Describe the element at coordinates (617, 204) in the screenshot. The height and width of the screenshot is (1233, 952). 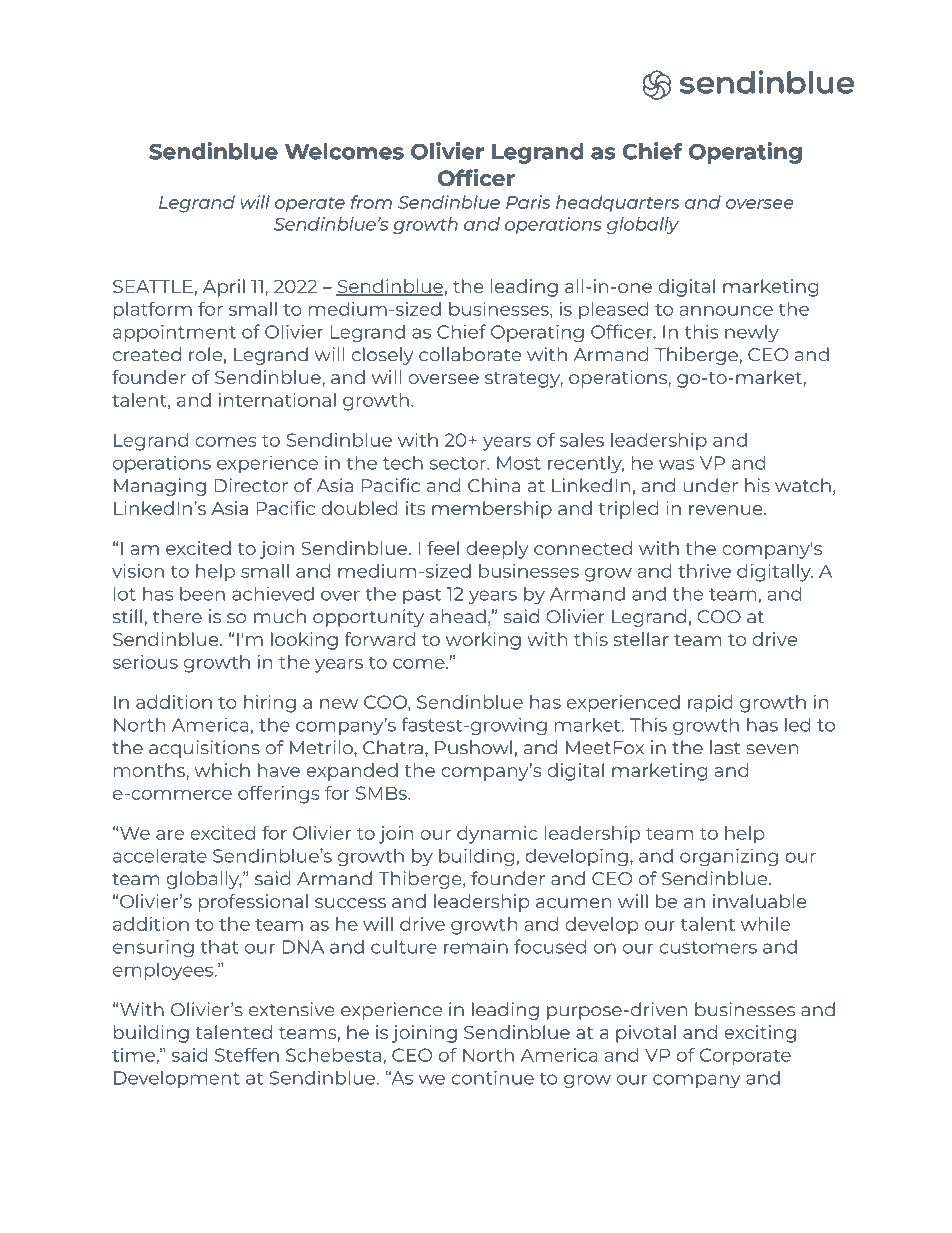
I see `headquarters` at that location.
